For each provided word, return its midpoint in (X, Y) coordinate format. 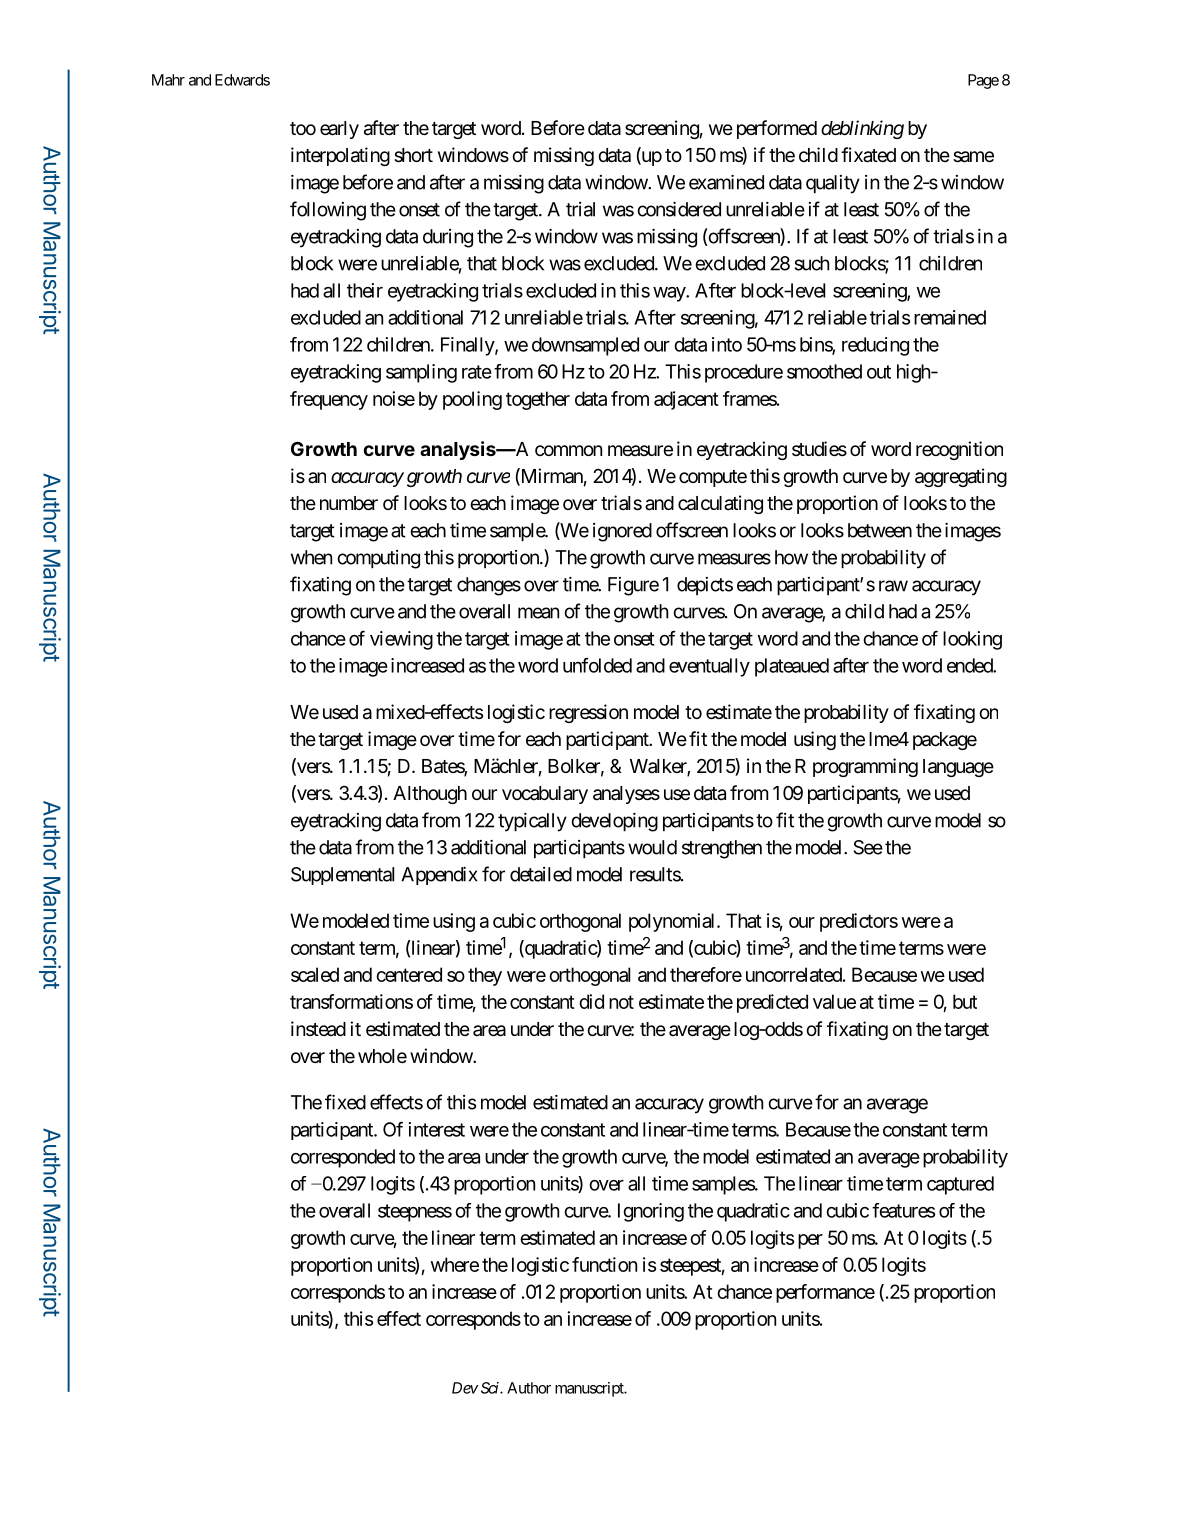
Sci (489, 1388)
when (311, 557)
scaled (315, 974)
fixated (868, 155)
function (604, 1264)
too (303, 128)
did (591, 1001)
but (965, 1001)
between (880, 530)
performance (825, 1293)
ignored (622, 532)
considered (679, 209)
